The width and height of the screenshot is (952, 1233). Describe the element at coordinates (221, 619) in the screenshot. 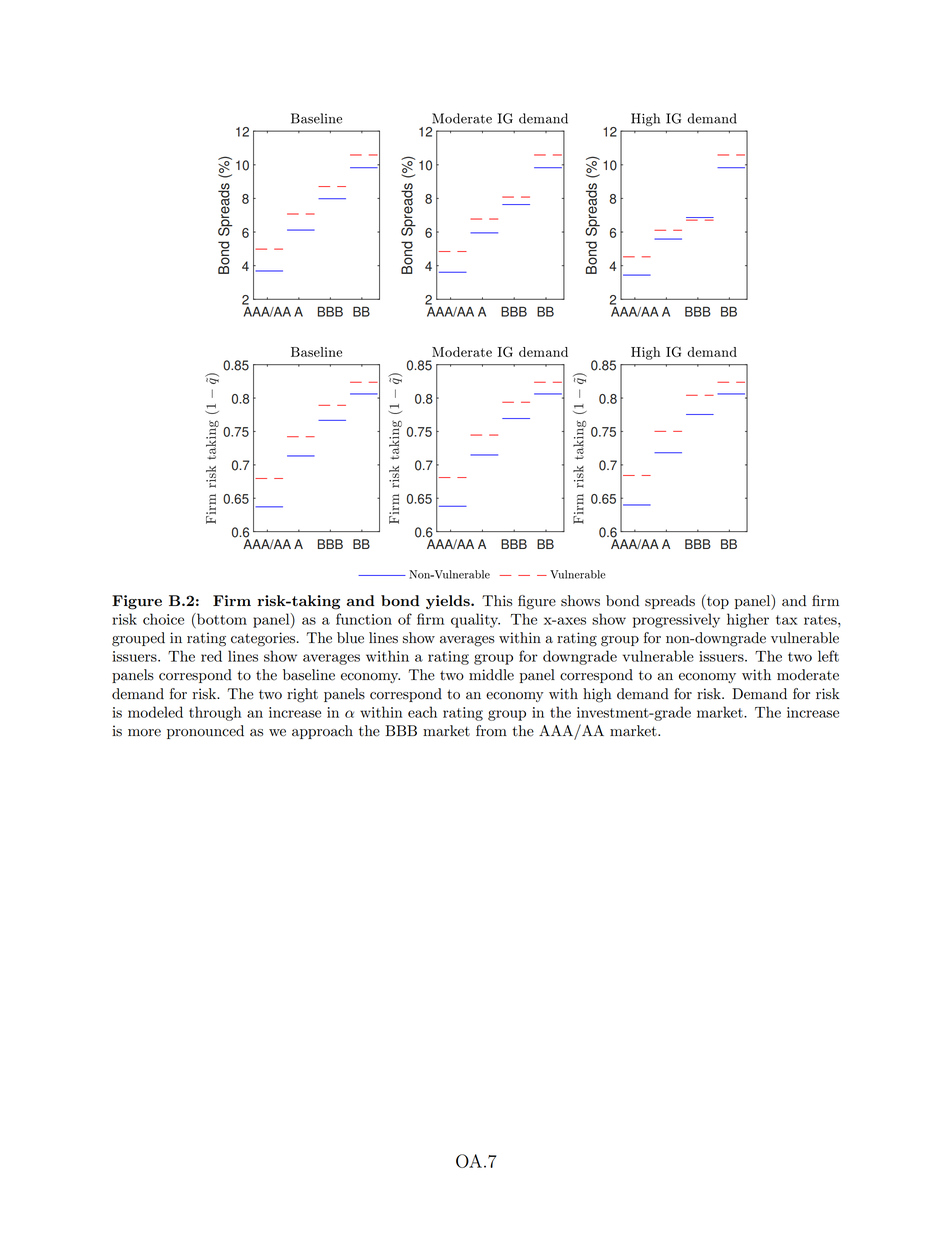

I see `bottom` at that location.
